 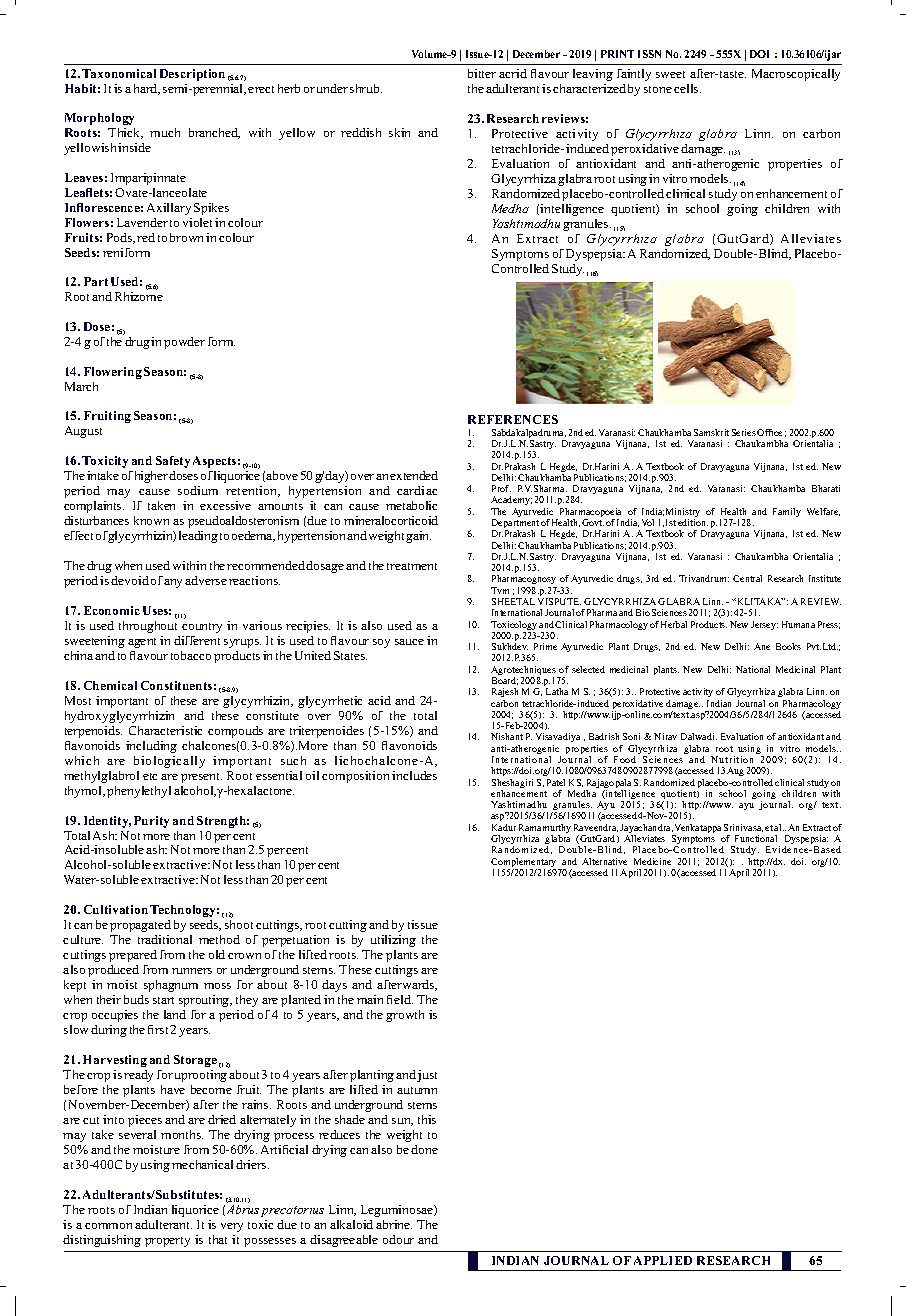 What do you see at coordinates (482, 73) in the screenshot?
I see `bitter` at bounding box center [482, 73].
